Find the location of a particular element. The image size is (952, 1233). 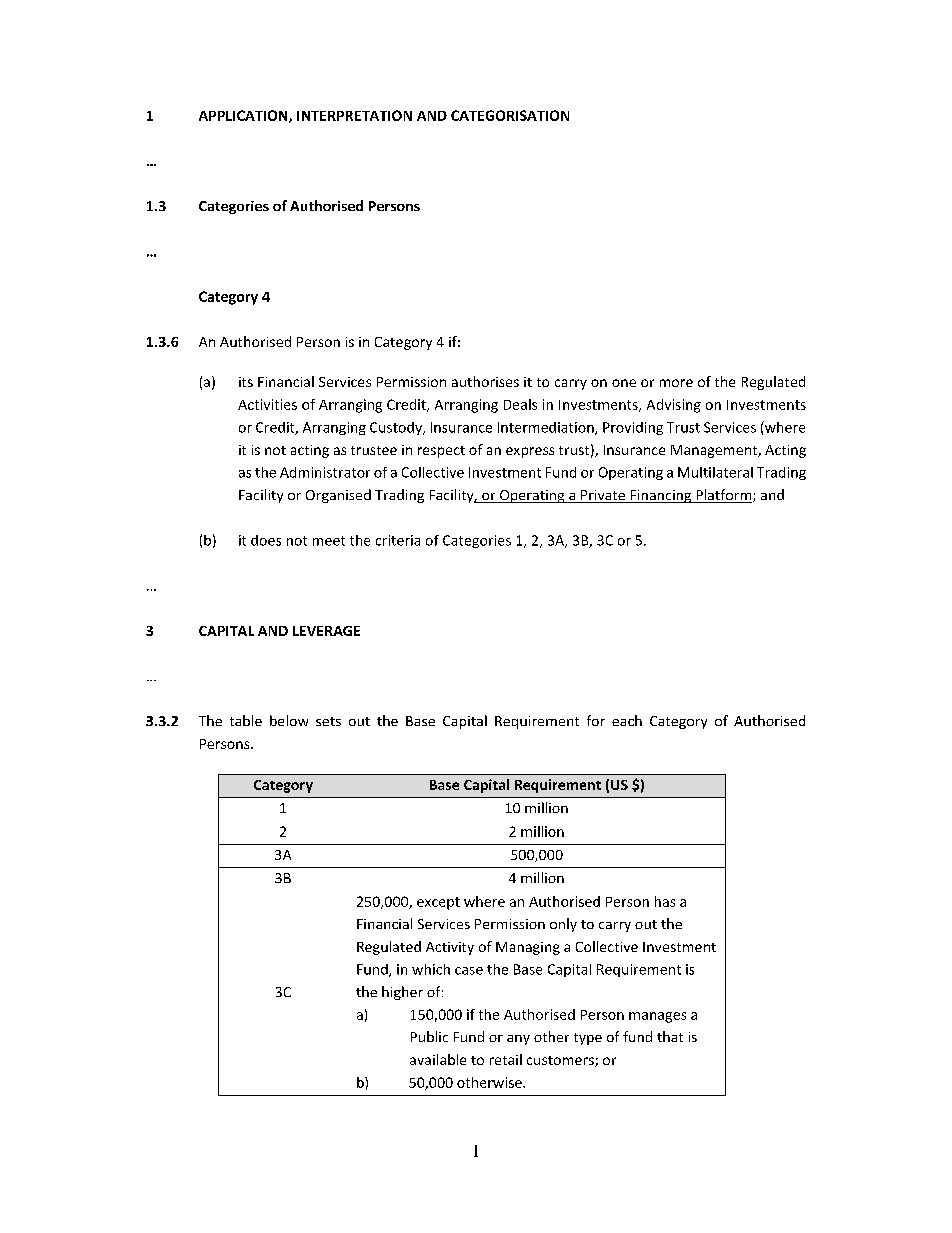

respect is located at coordinates (441, 452).
